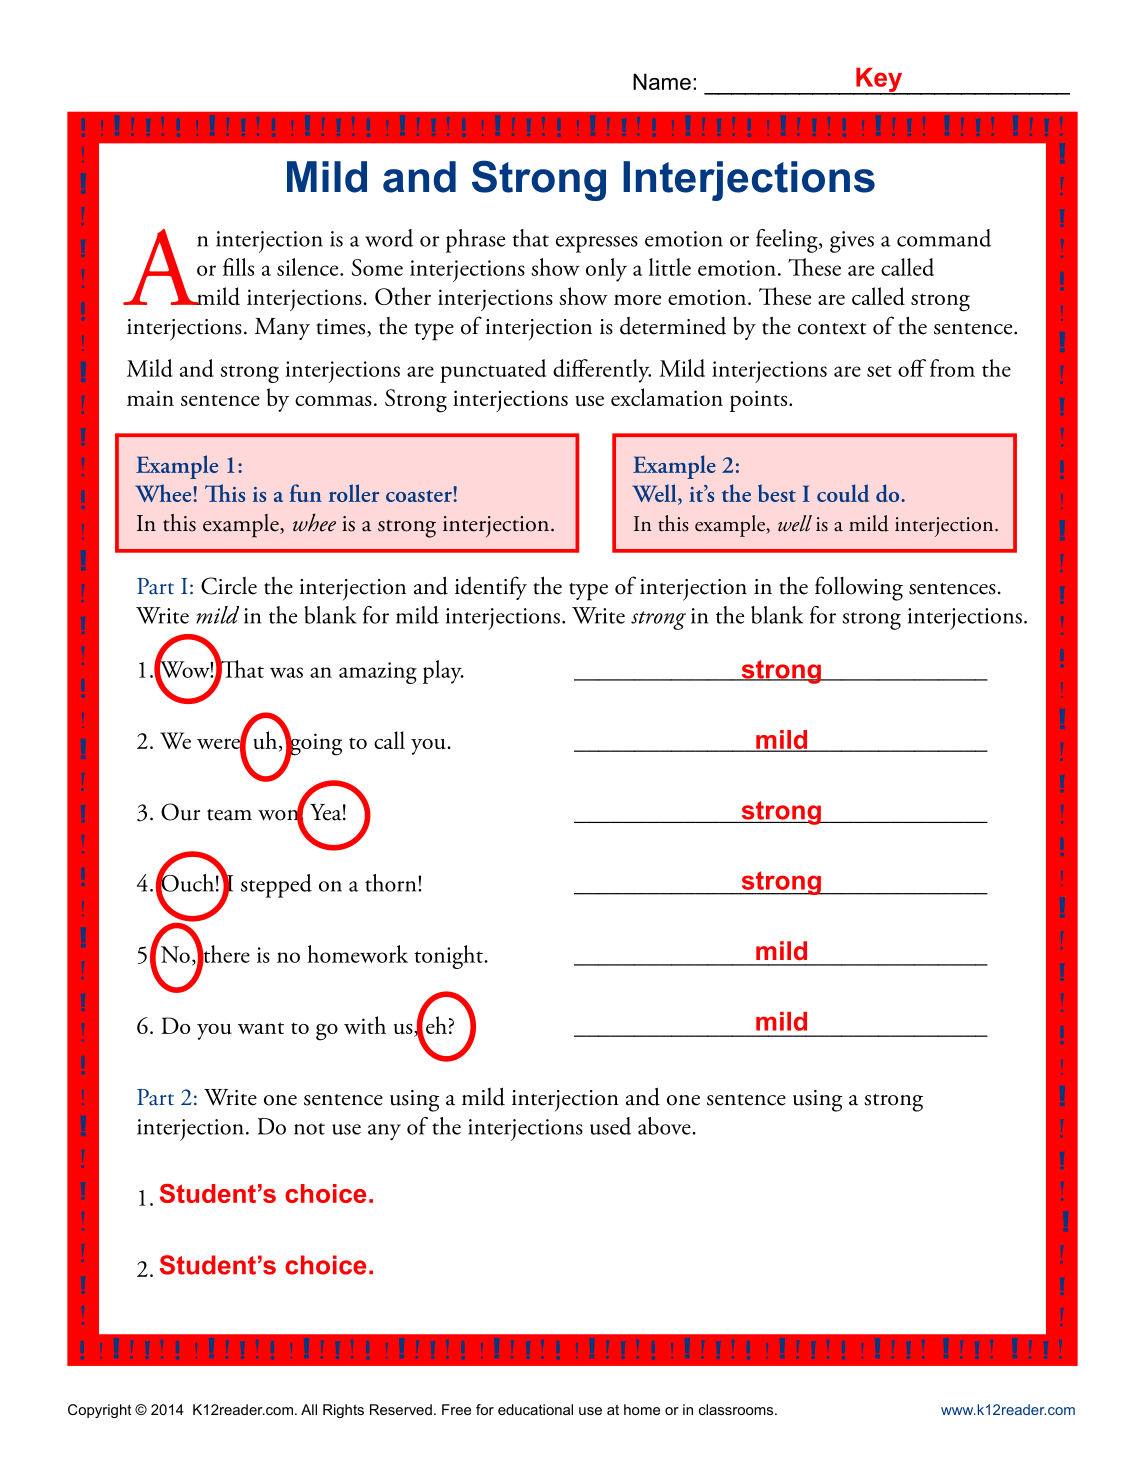 Image resolution: width=1145 pixels, height=1481 pixels. What do you see at coordinates (100, 1411) in the page?
I see `Copyright` at bounding box center [100, 1411].
